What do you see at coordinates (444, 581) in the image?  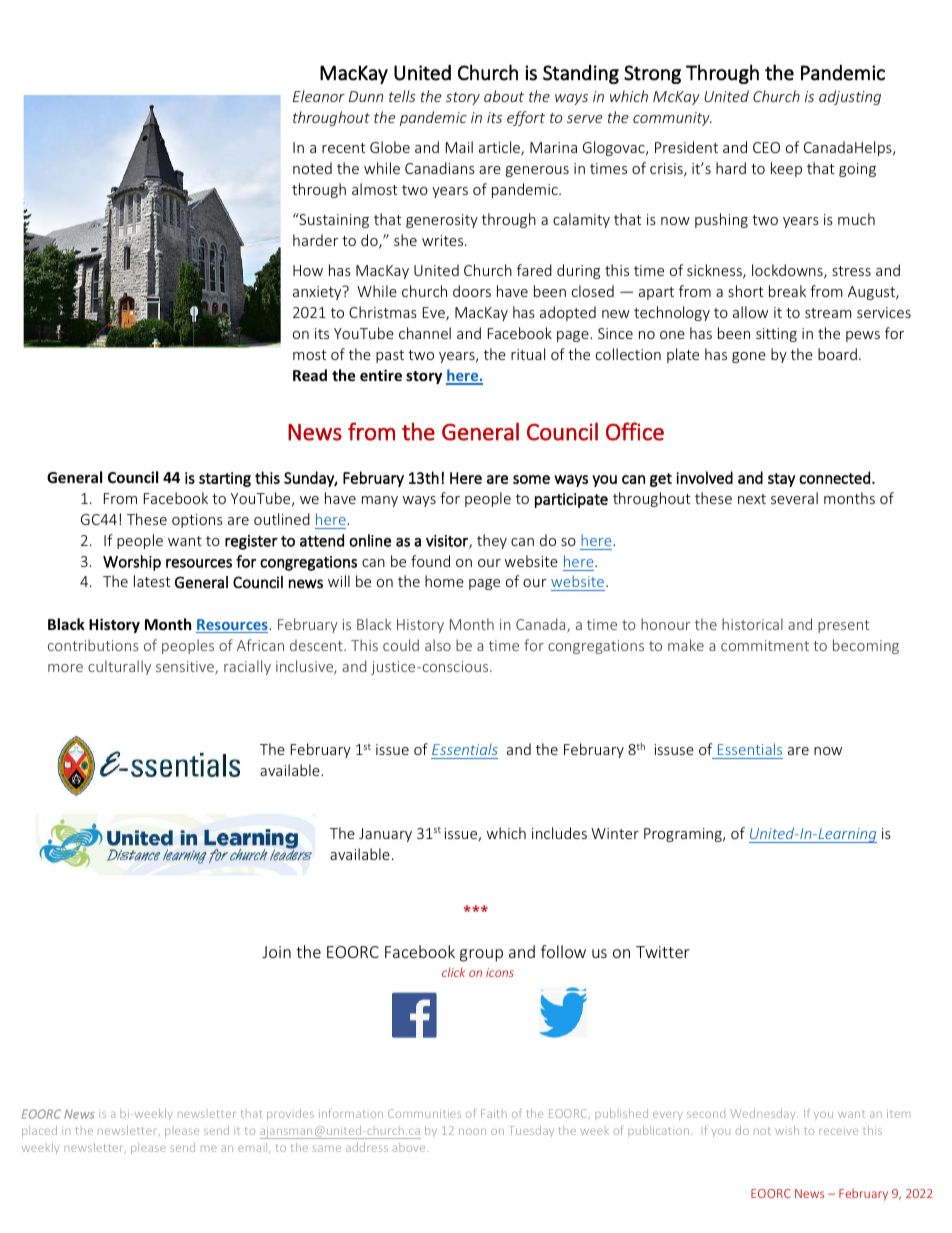 I see `home` at bounding box center [444, 581].
